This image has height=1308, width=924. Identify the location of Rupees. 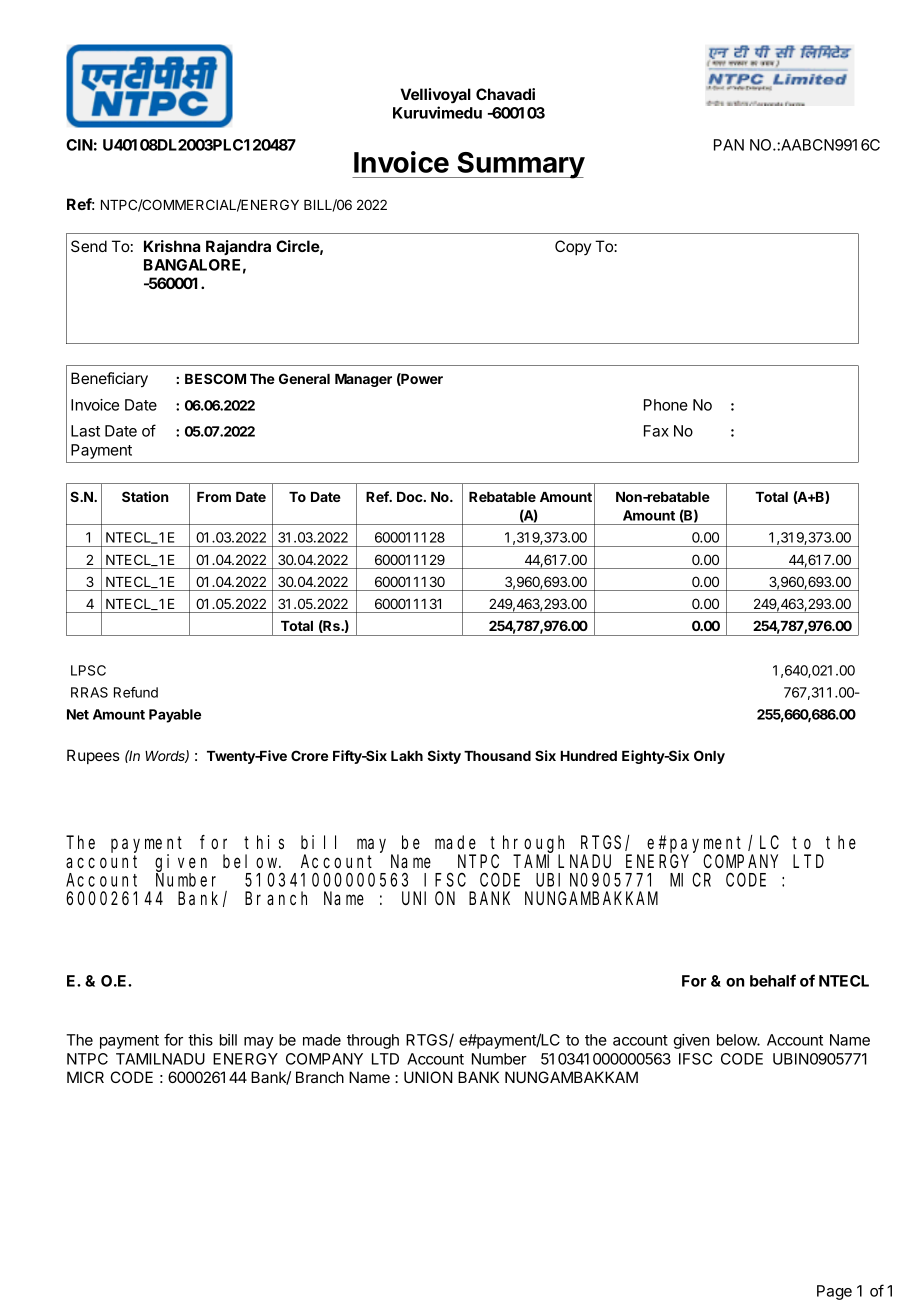
(93, 756).
